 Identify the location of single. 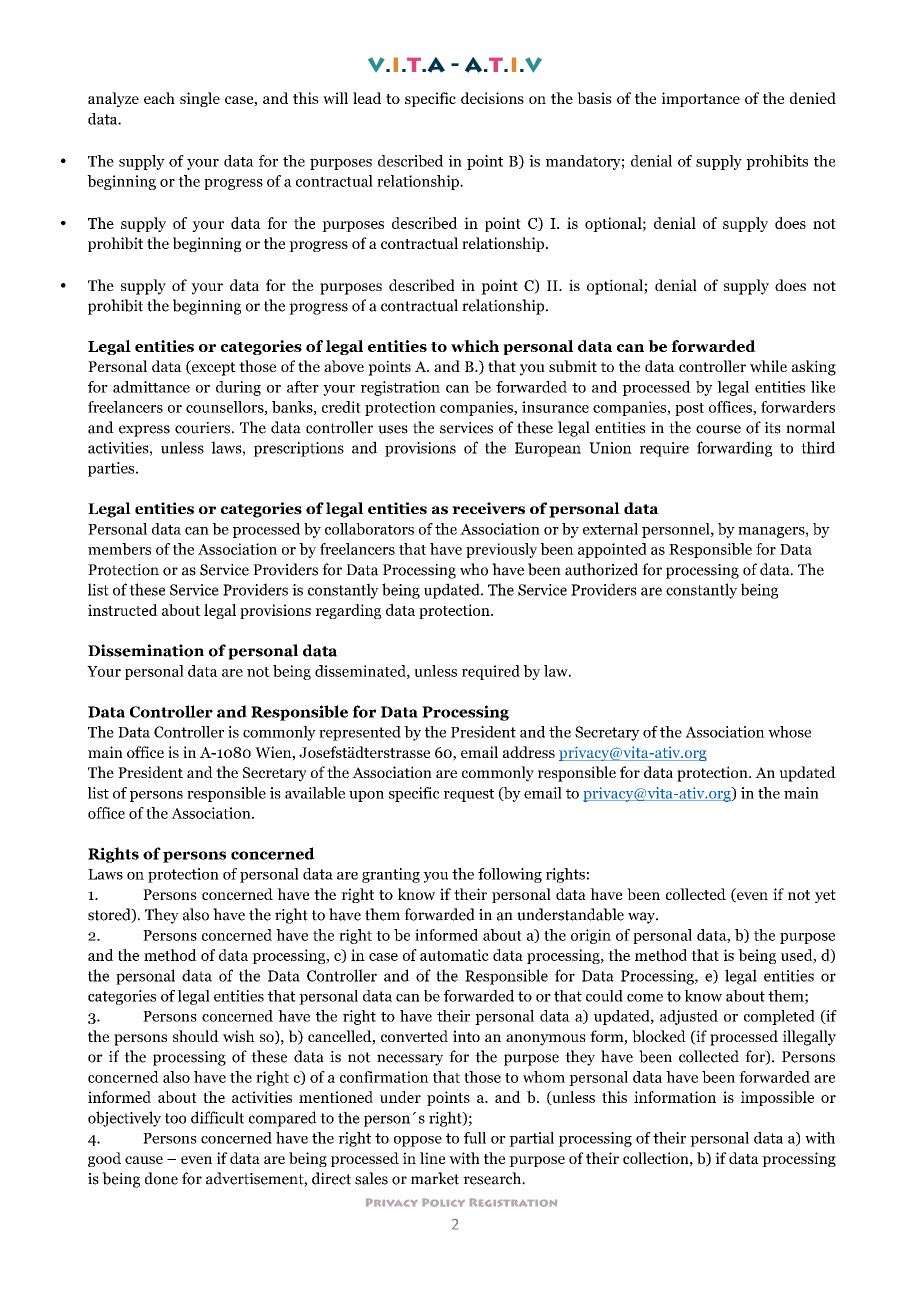
(200, 99).
